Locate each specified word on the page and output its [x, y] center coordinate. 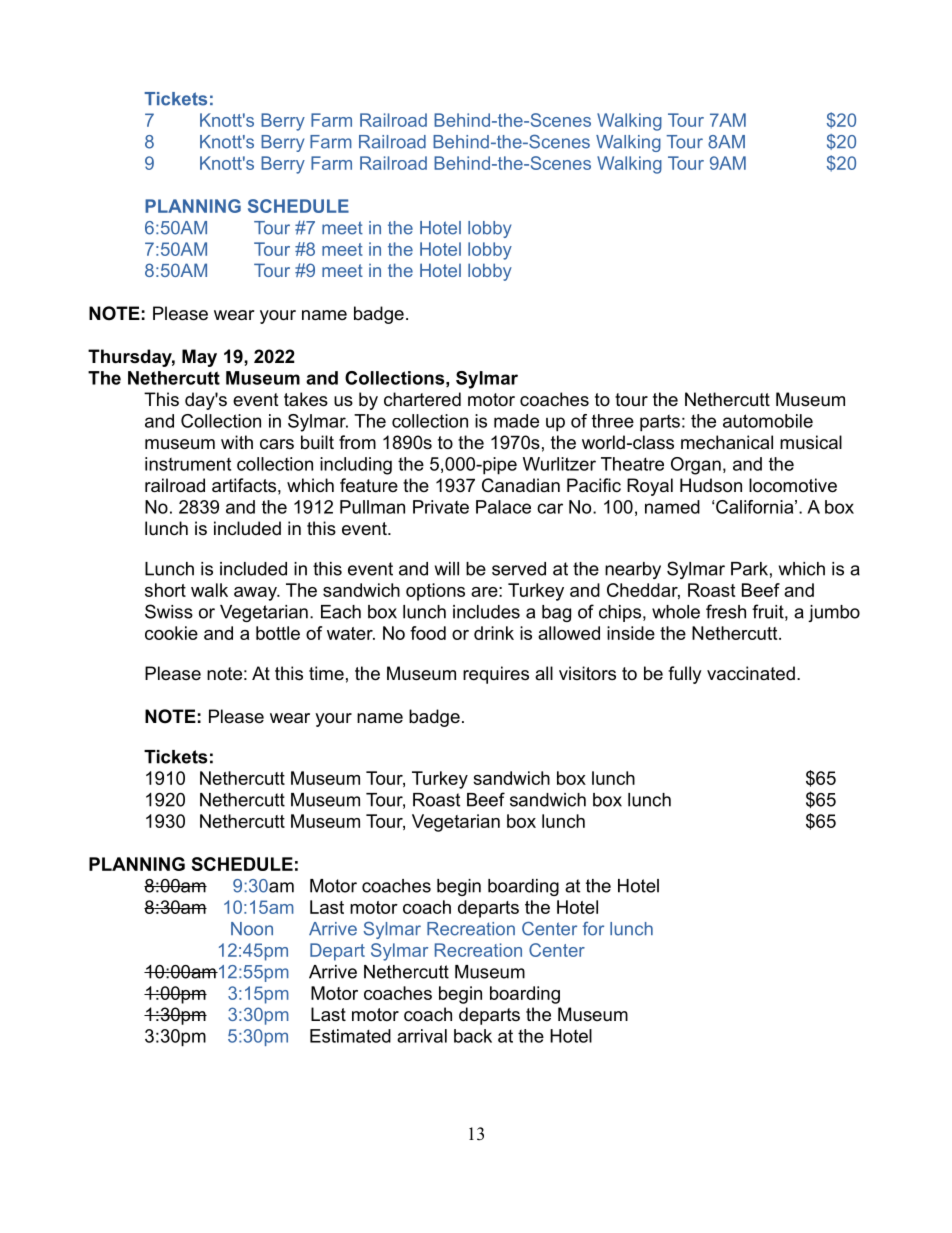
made [516, 421]
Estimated [350, 1036]
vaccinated [751, 673]
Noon [252, 929]
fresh [726, 611]
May [199, 358]
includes [486, 612]
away [256, 594]
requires [496, 675]
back [473, 1036]
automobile [768, 421]
